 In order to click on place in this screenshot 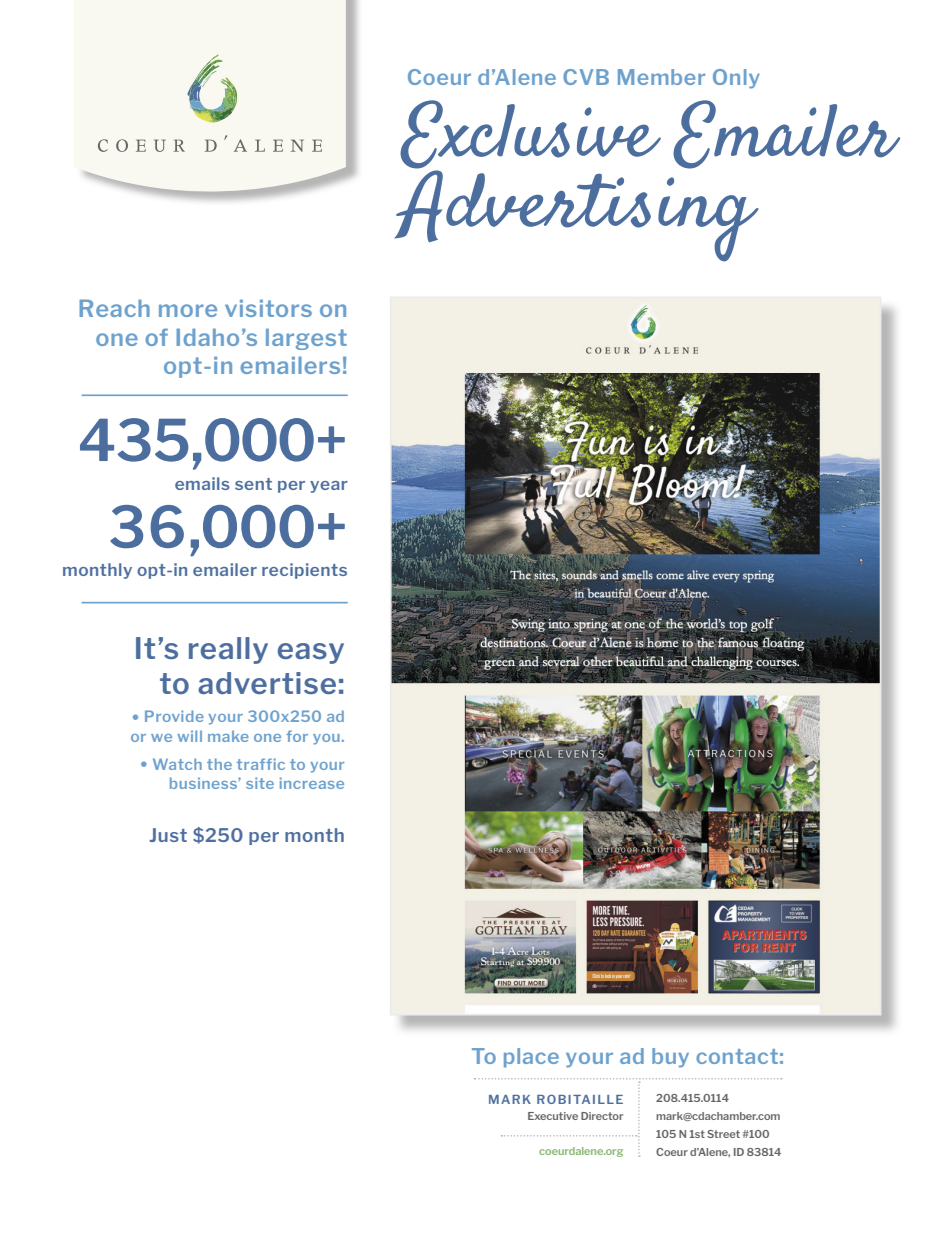, I will do `click(531, 1058)`.
